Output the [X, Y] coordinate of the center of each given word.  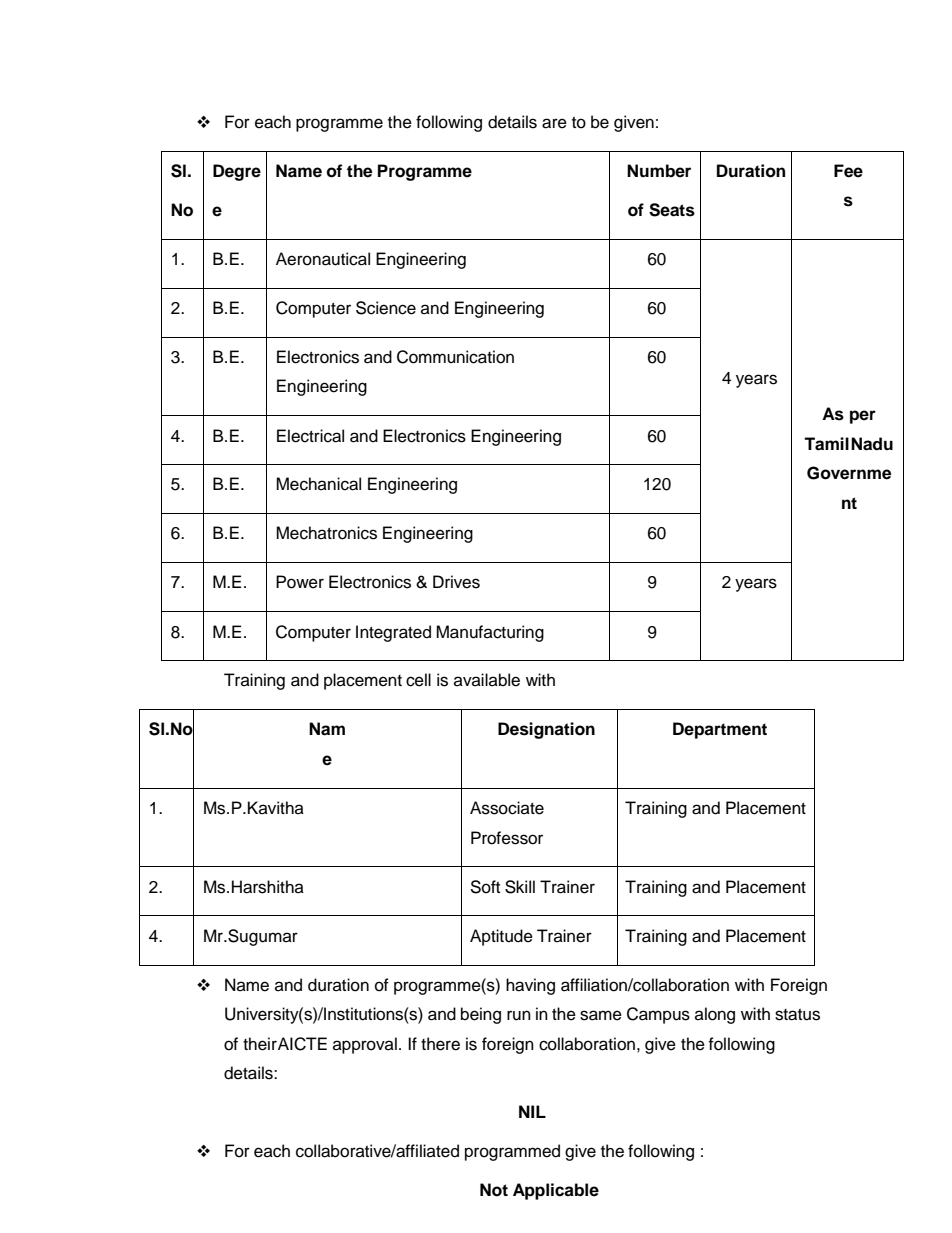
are [554, 123]
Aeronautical [323, 259]
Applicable [556, 1191]
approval [365, 1045]
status [797, 1015]
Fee [848, 171]
